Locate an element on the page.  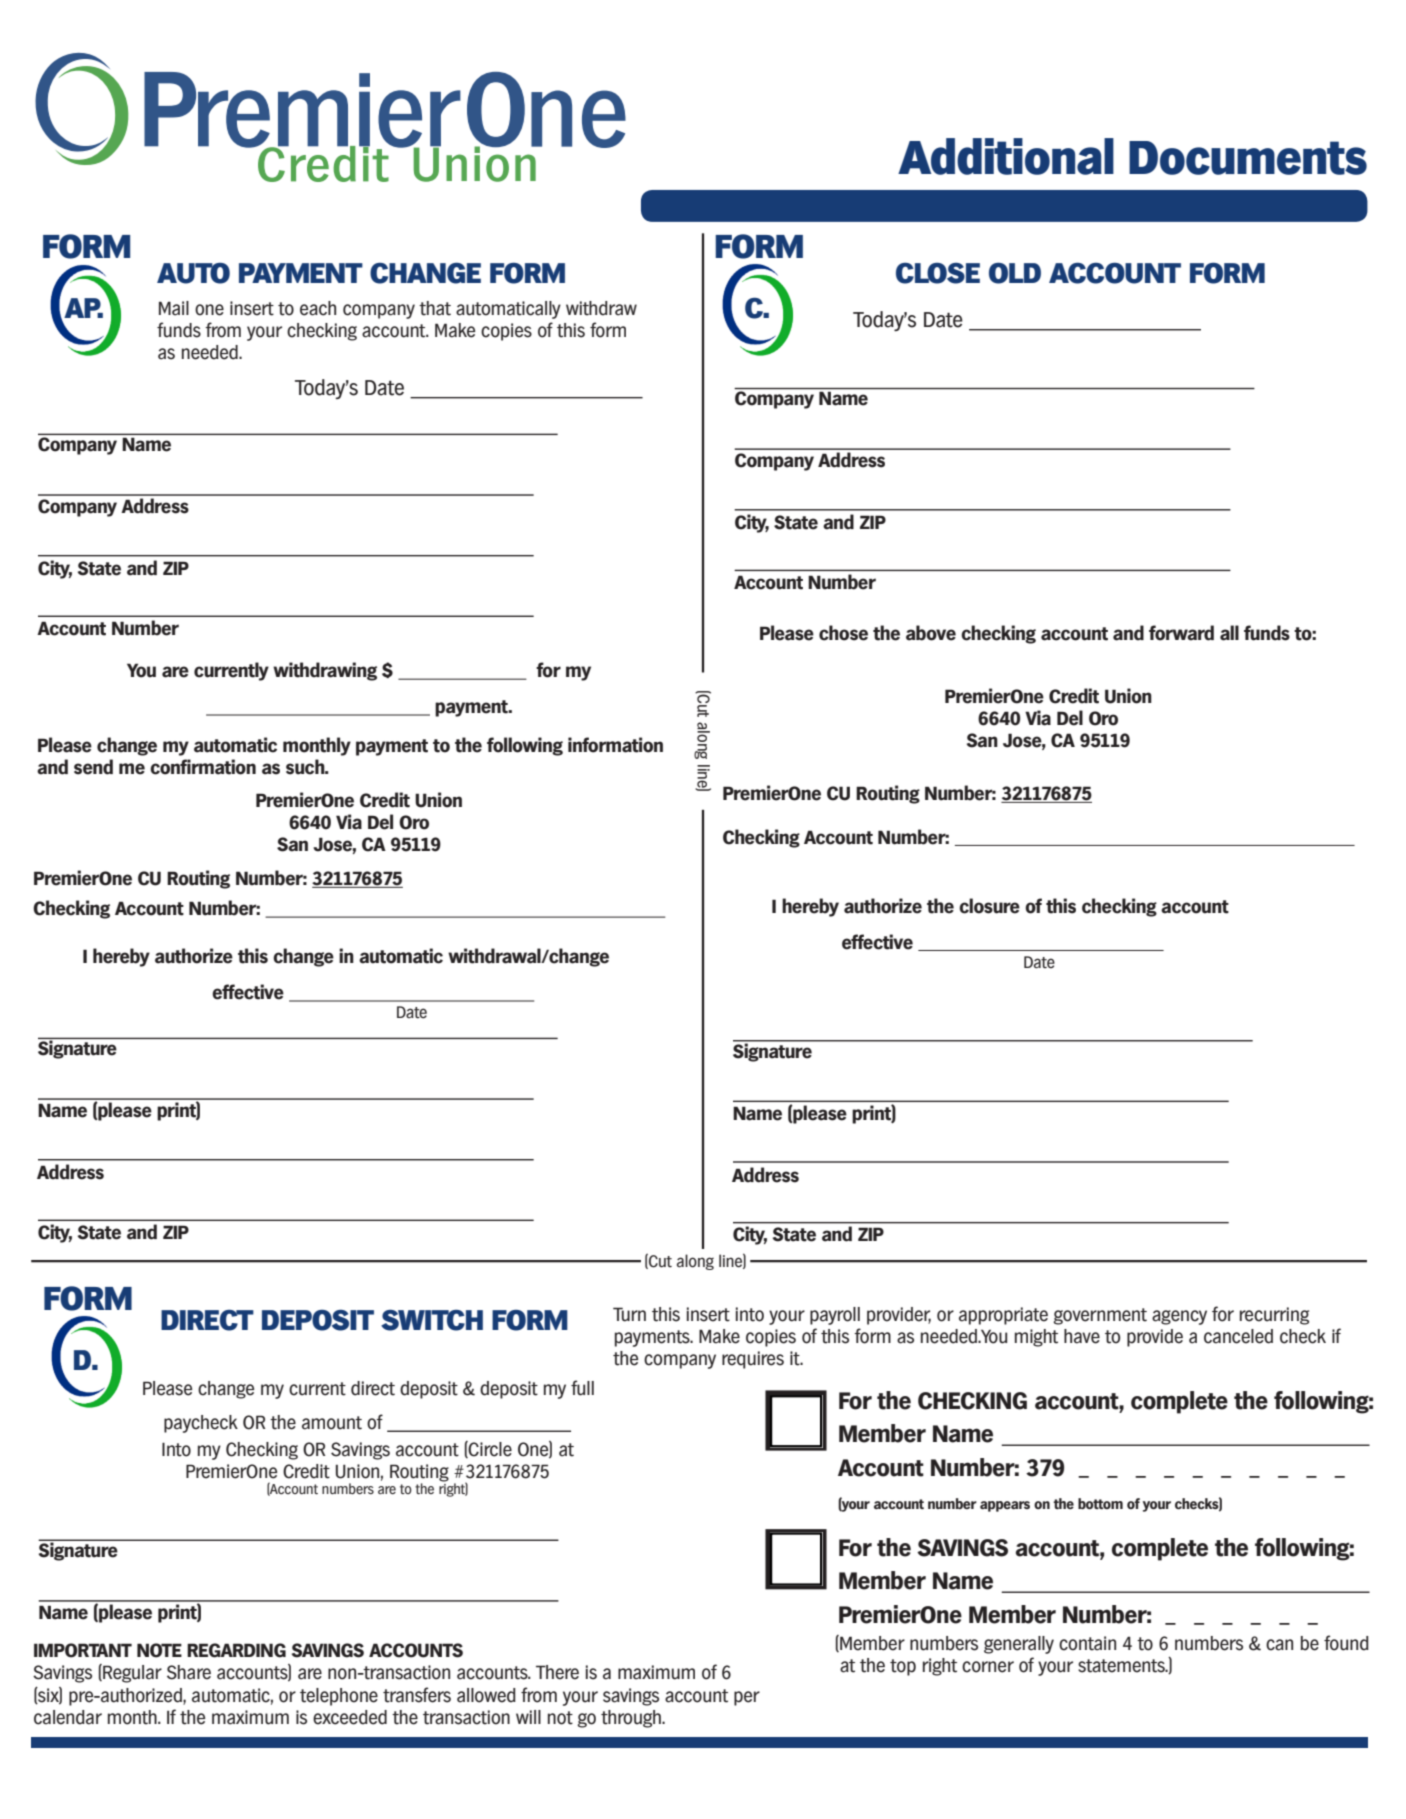
per is located at coordinates (747, 1698).
